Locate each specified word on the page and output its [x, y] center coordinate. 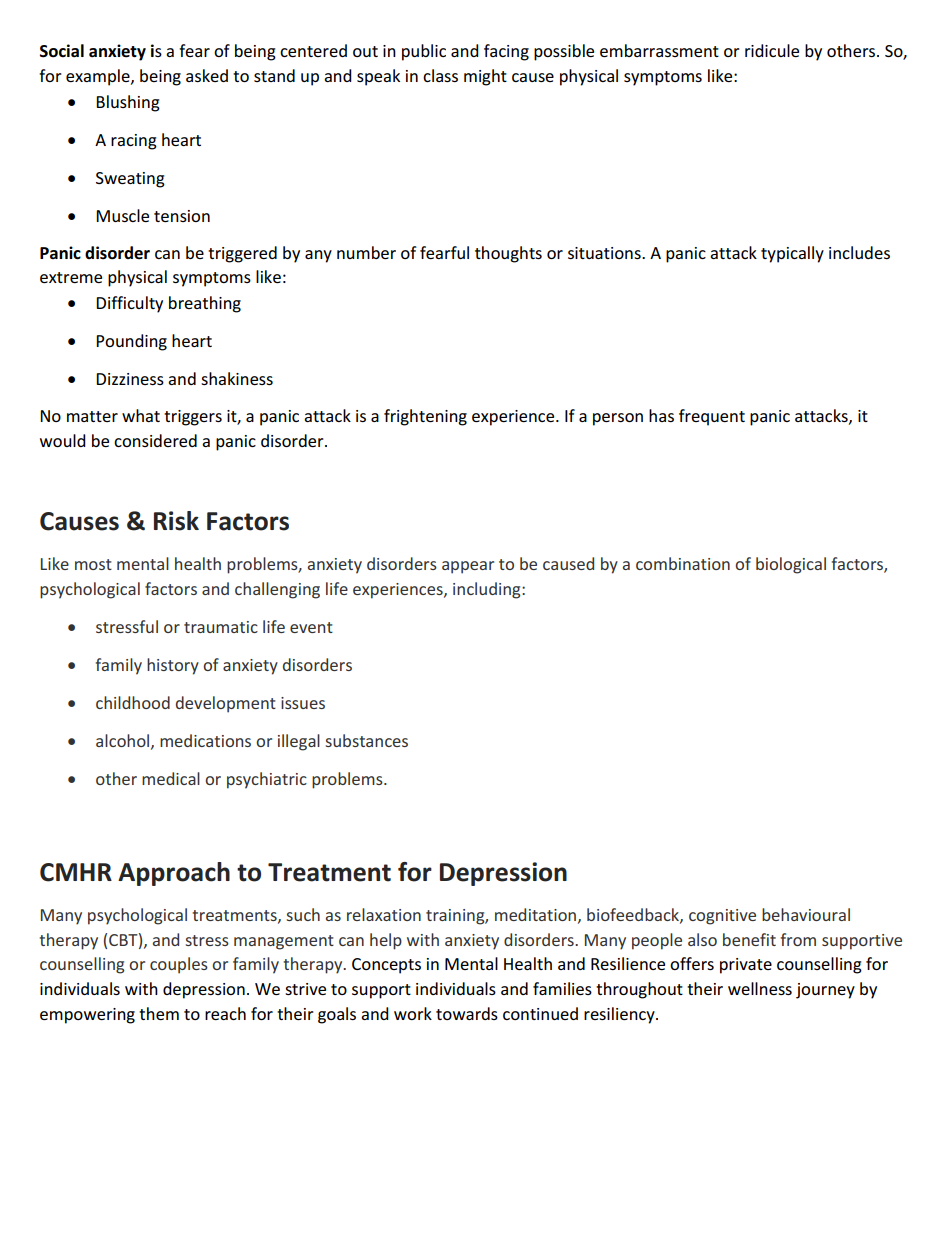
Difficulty [129, 304]
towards [467, 1013]
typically [792, 254]
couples [179, 965]
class [440, 75]
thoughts [508, 254]
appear [468, 567]
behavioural [806, 914]
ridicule [772, 50]
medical [171, 778]
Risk [176, 521]
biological [791, 565]
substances [366, 740]
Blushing [128, 103]
